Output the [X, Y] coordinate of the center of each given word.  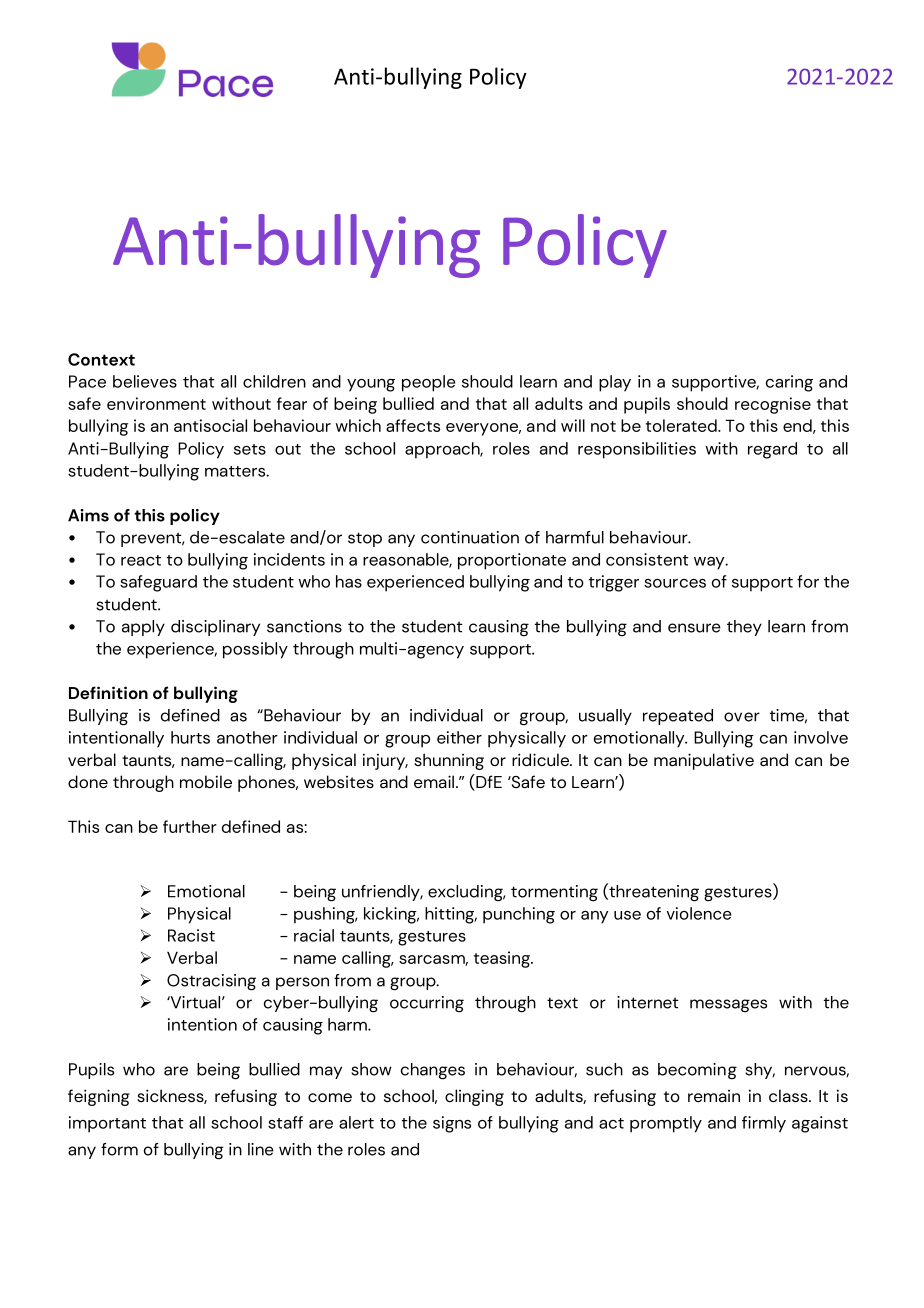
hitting [451, 915]
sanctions [304, 626]
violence [699, 913]
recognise [773, 405]
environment [156, 403]
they [744, 628]
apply [143, 628]
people [429, 383]
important [107, 1124]
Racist [191, 935]
